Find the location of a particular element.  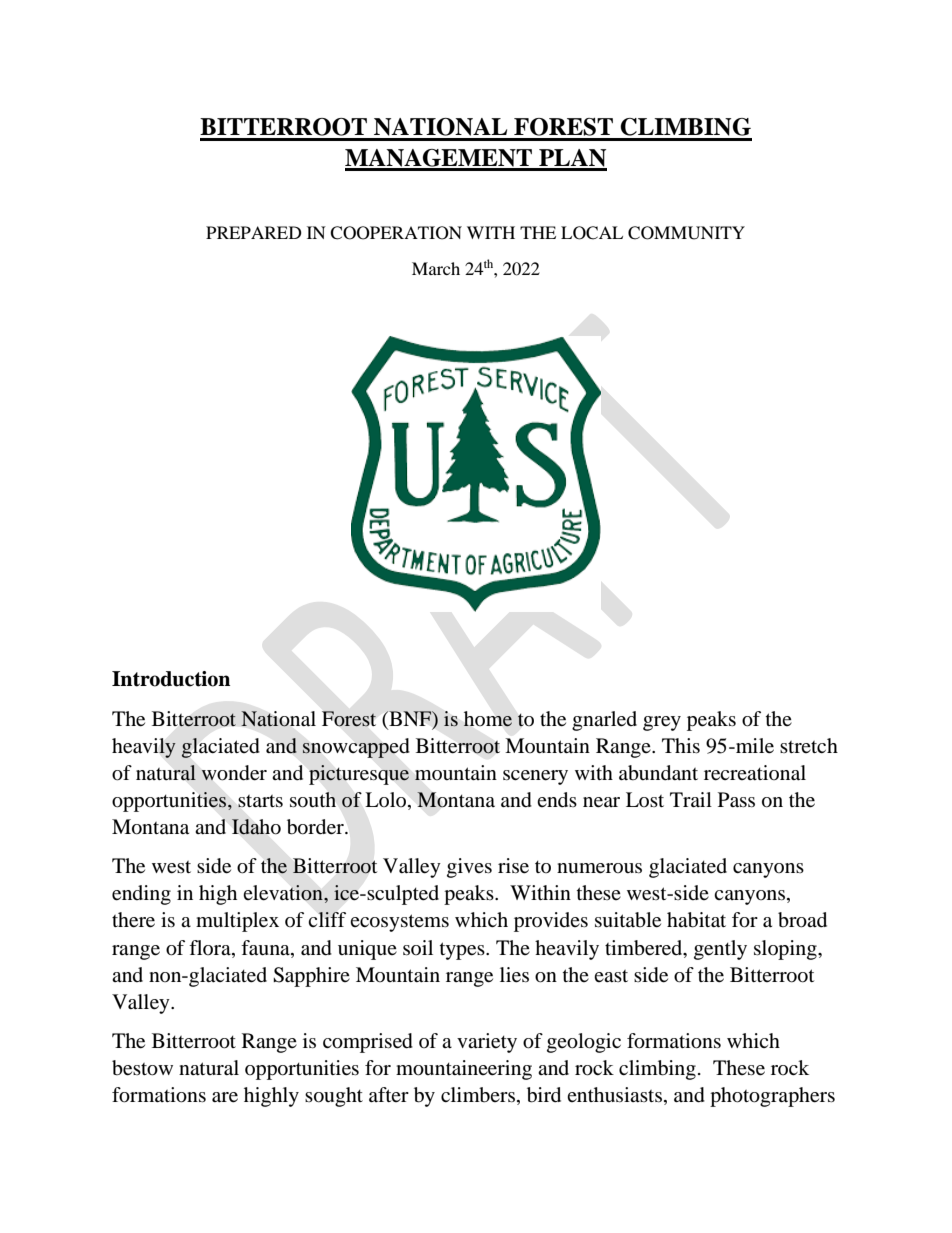

Introduction is located at coordinates (171, 679).
